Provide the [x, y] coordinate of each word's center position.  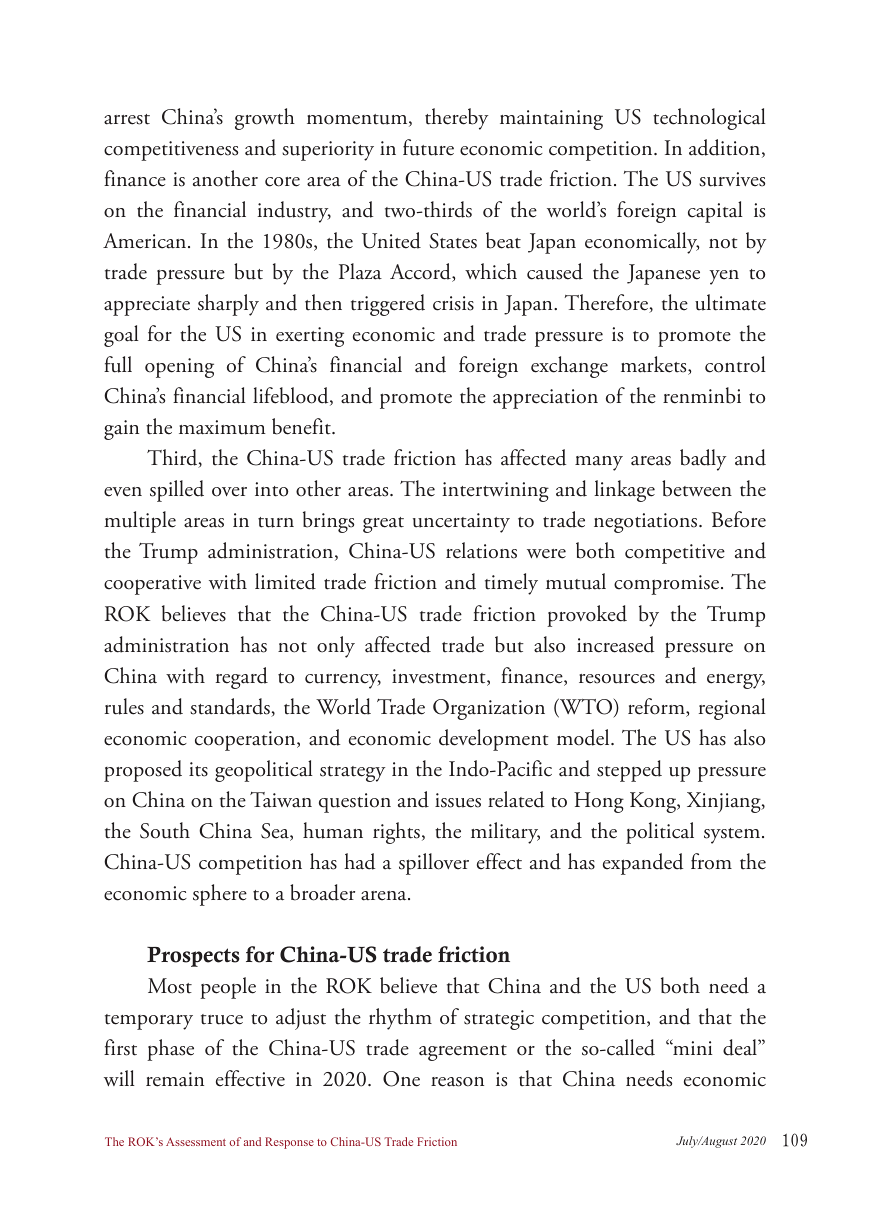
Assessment [196, 1141]
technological [709, 119]
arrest [127, 119]
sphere [220, 895]
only [336, 647]
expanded [643, 864]
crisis [453, 303]
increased [615, 644]
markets [655, 365]
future [428, 147]
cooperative [152, 585]
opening [179, 368]
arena [385, 896]
